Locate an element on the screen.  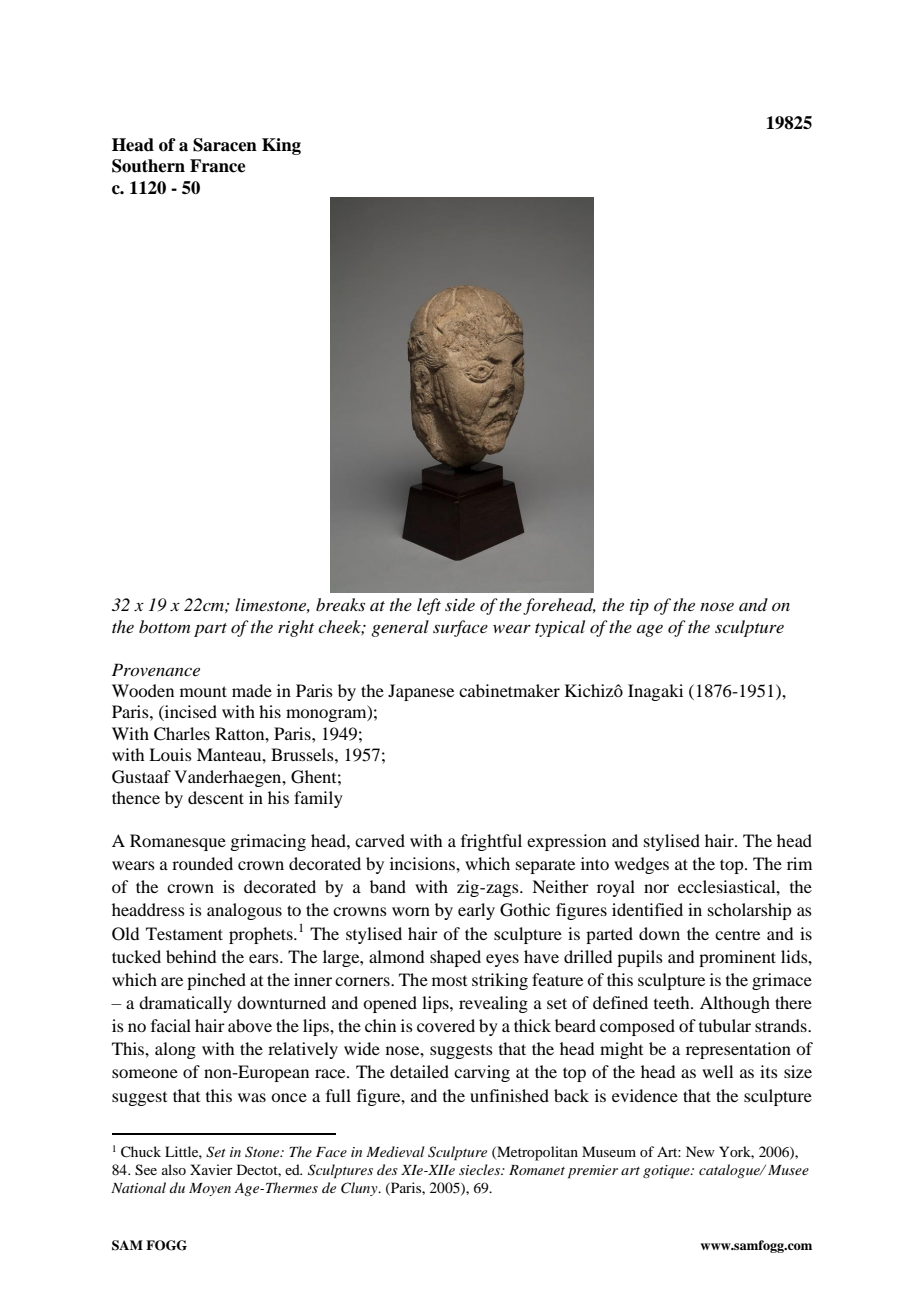
tip is located at coordinates (639, 607).
